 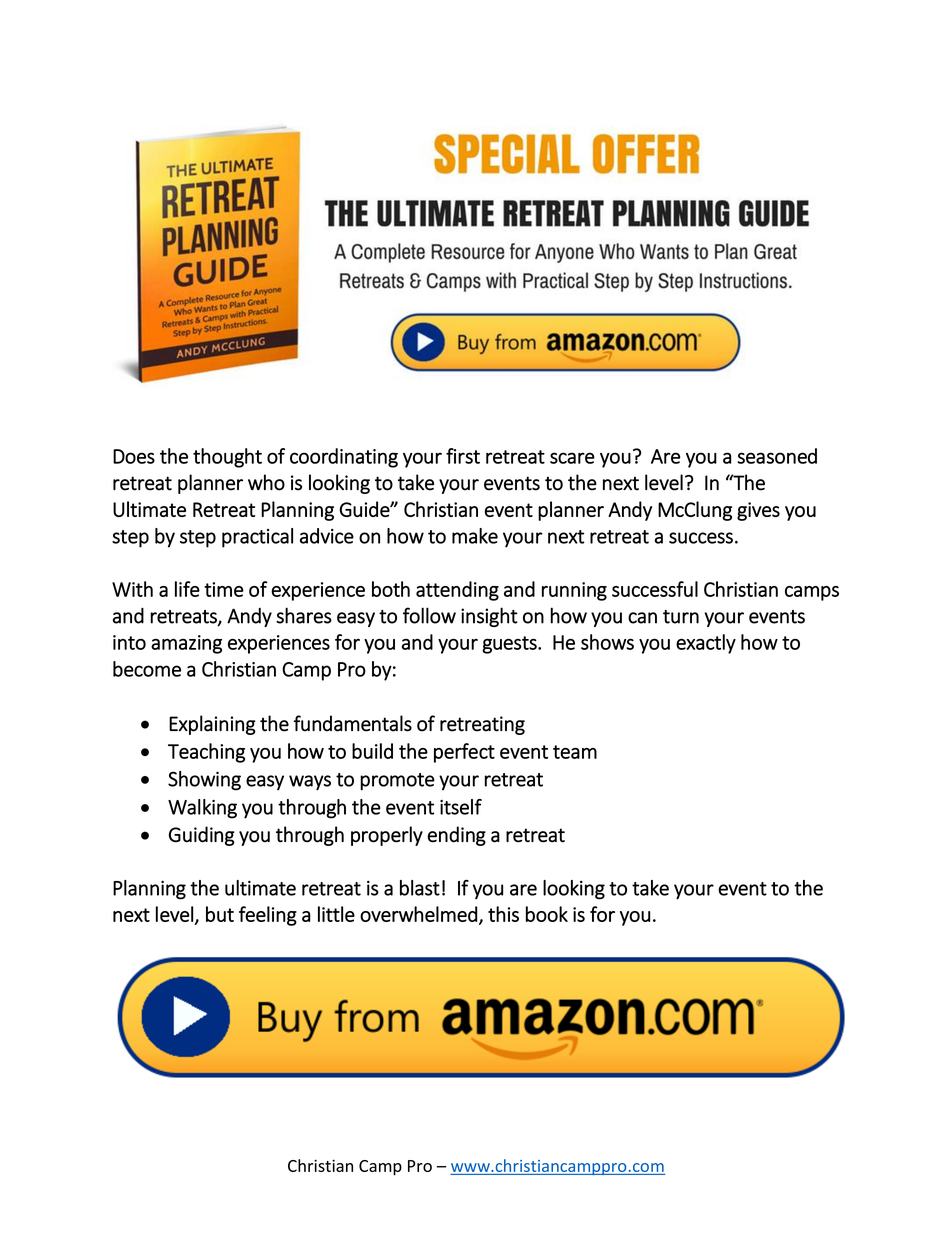 I want to click on seasoned, so click(x=777, y=456).
